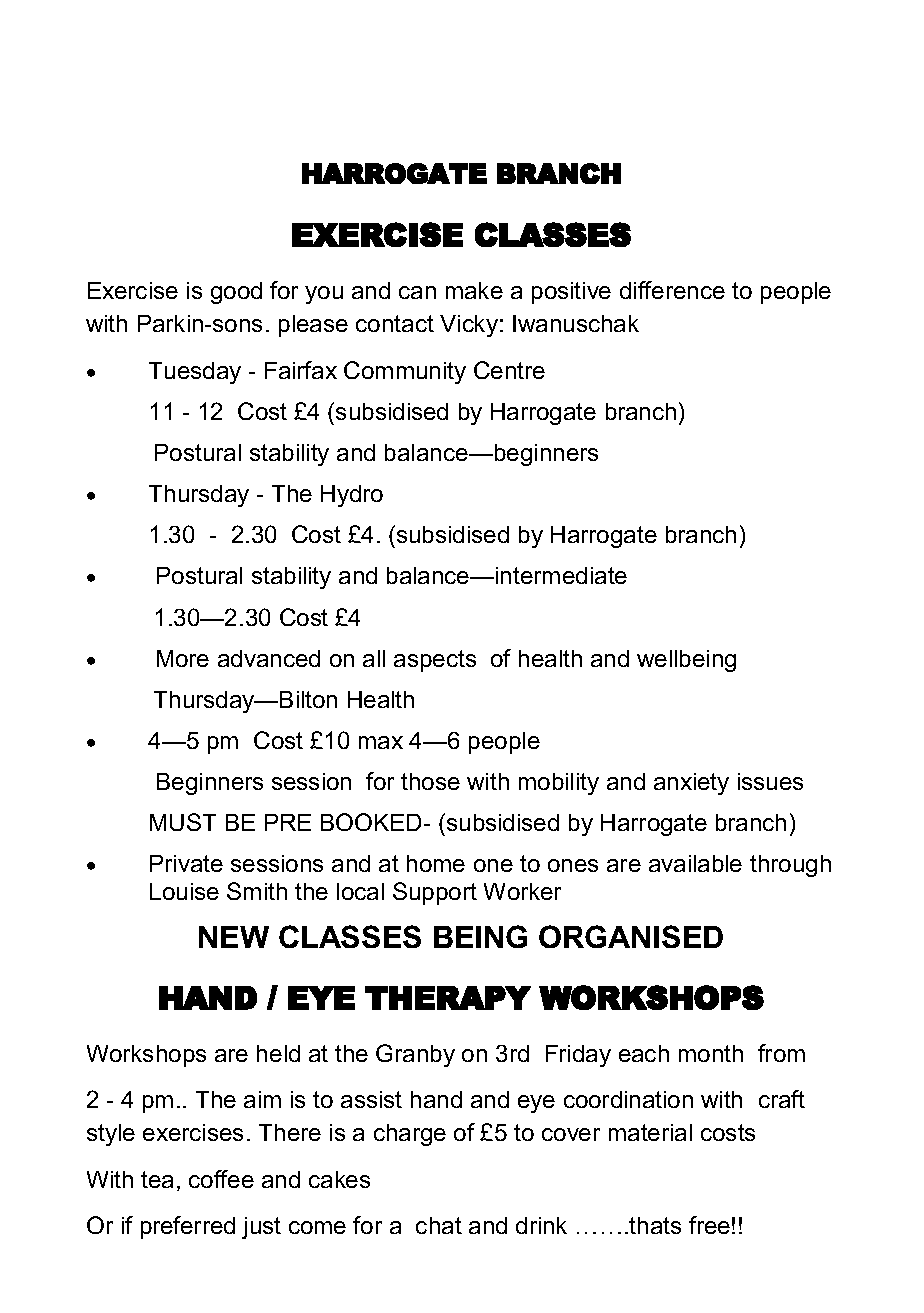 The width and height of the screenshot is (924, 1313). I want to click on good, so click(236, 293).
